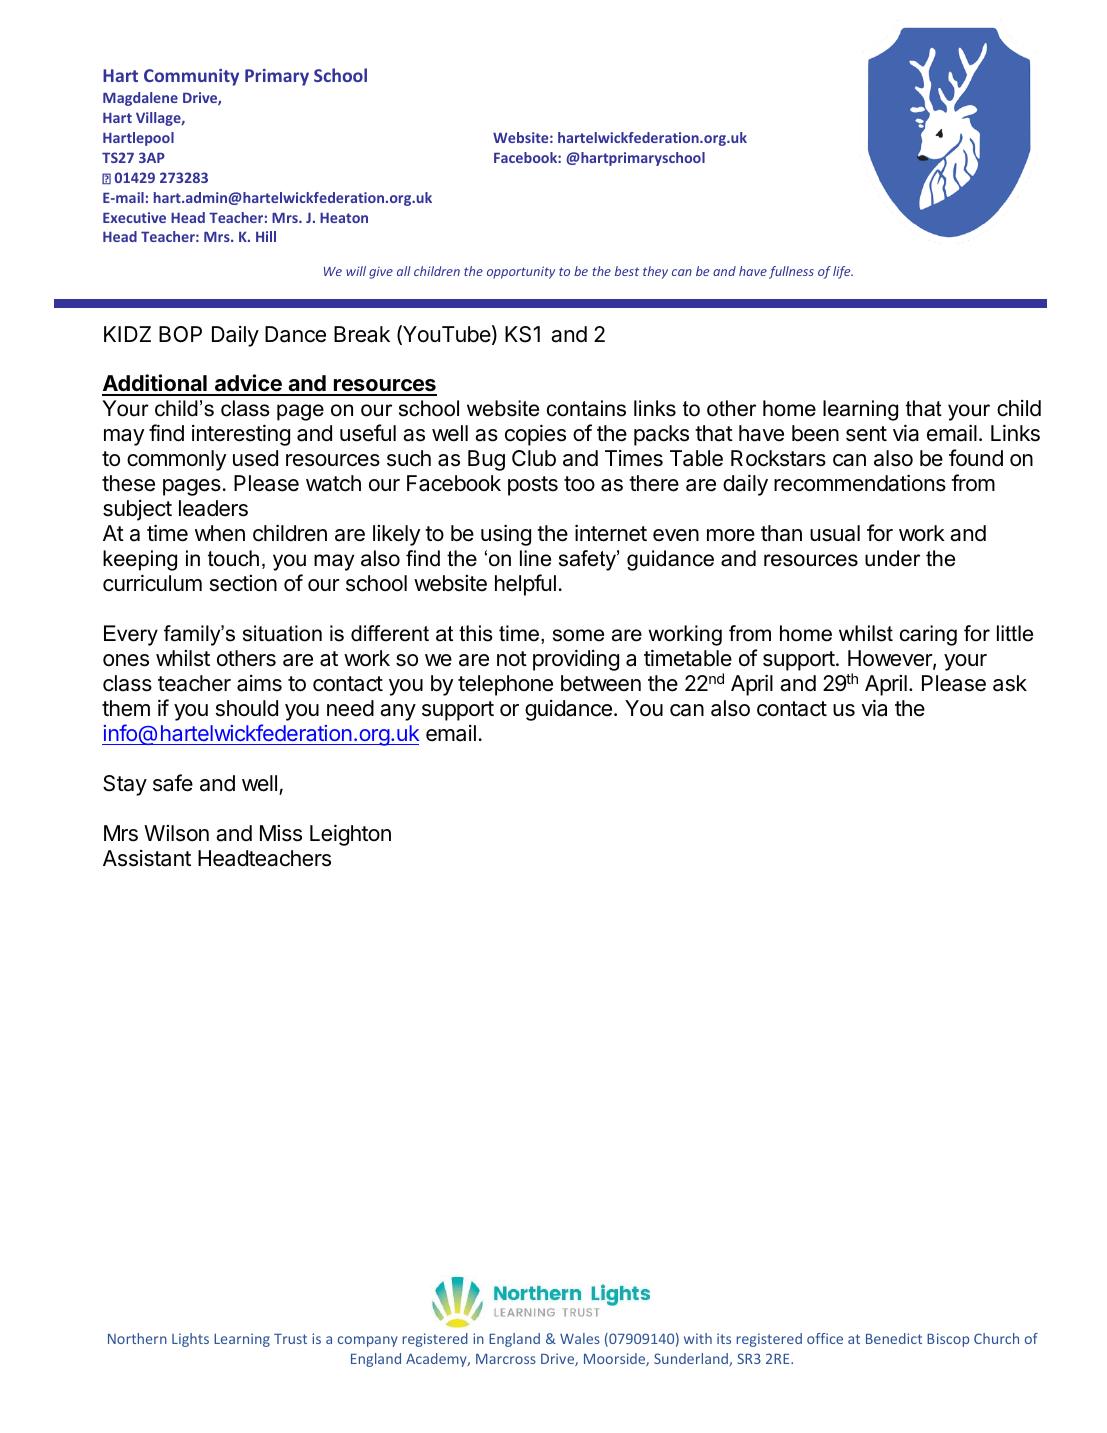 The height and width of the document is (1433, 1107). What do you see at coordinates (928, 635) in the document?
I see `caring` at bounding box center [928, 635].
